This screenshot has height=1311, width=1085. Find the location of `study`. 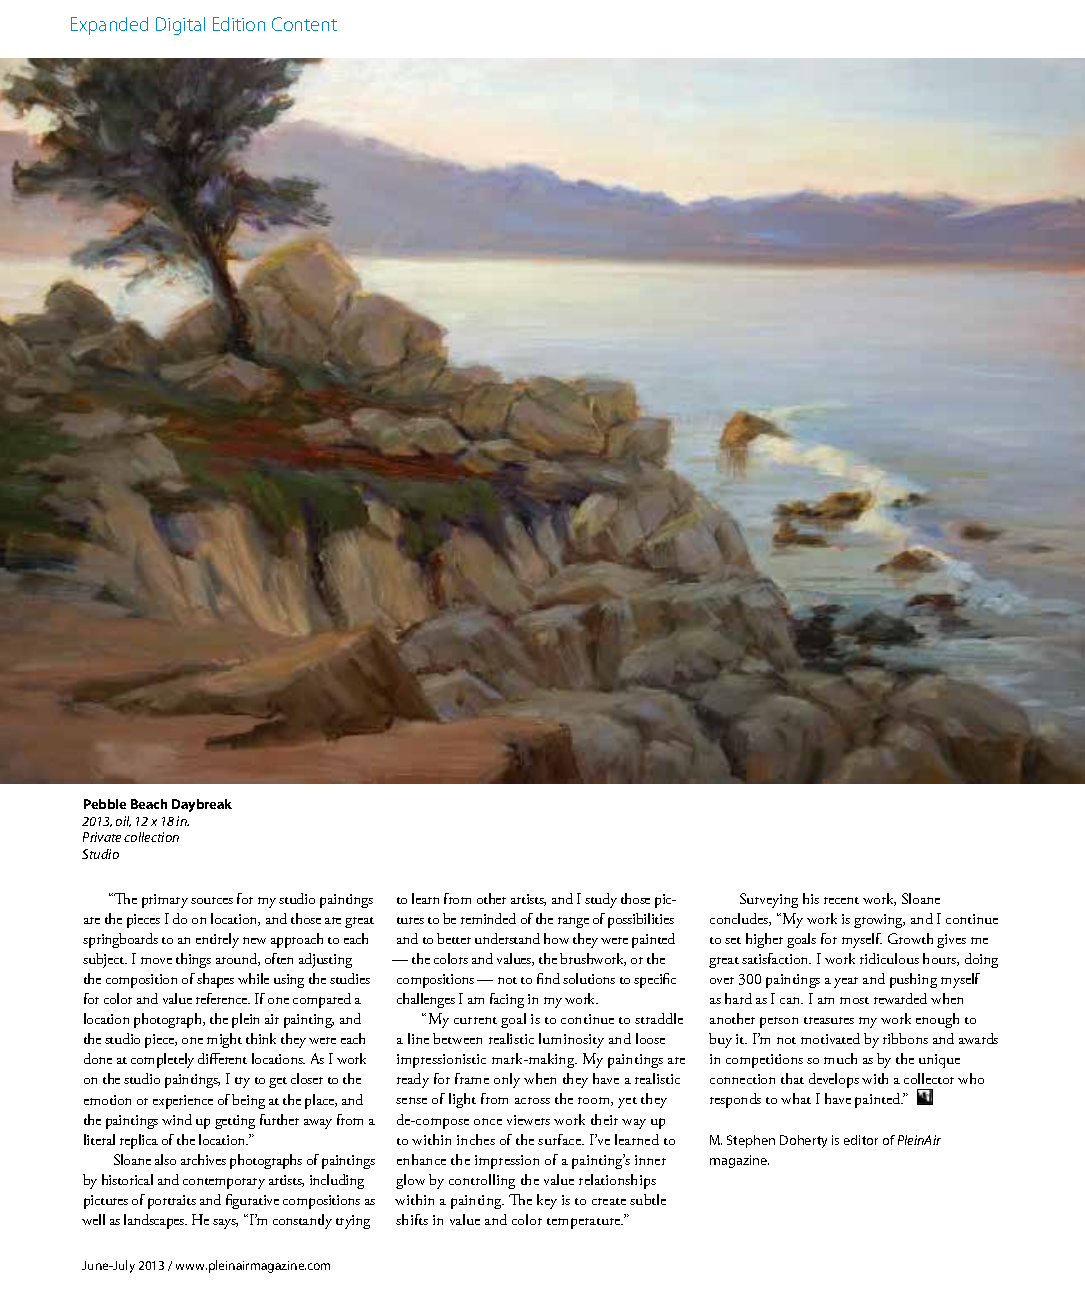

study is located at coordinates (601, 900).
